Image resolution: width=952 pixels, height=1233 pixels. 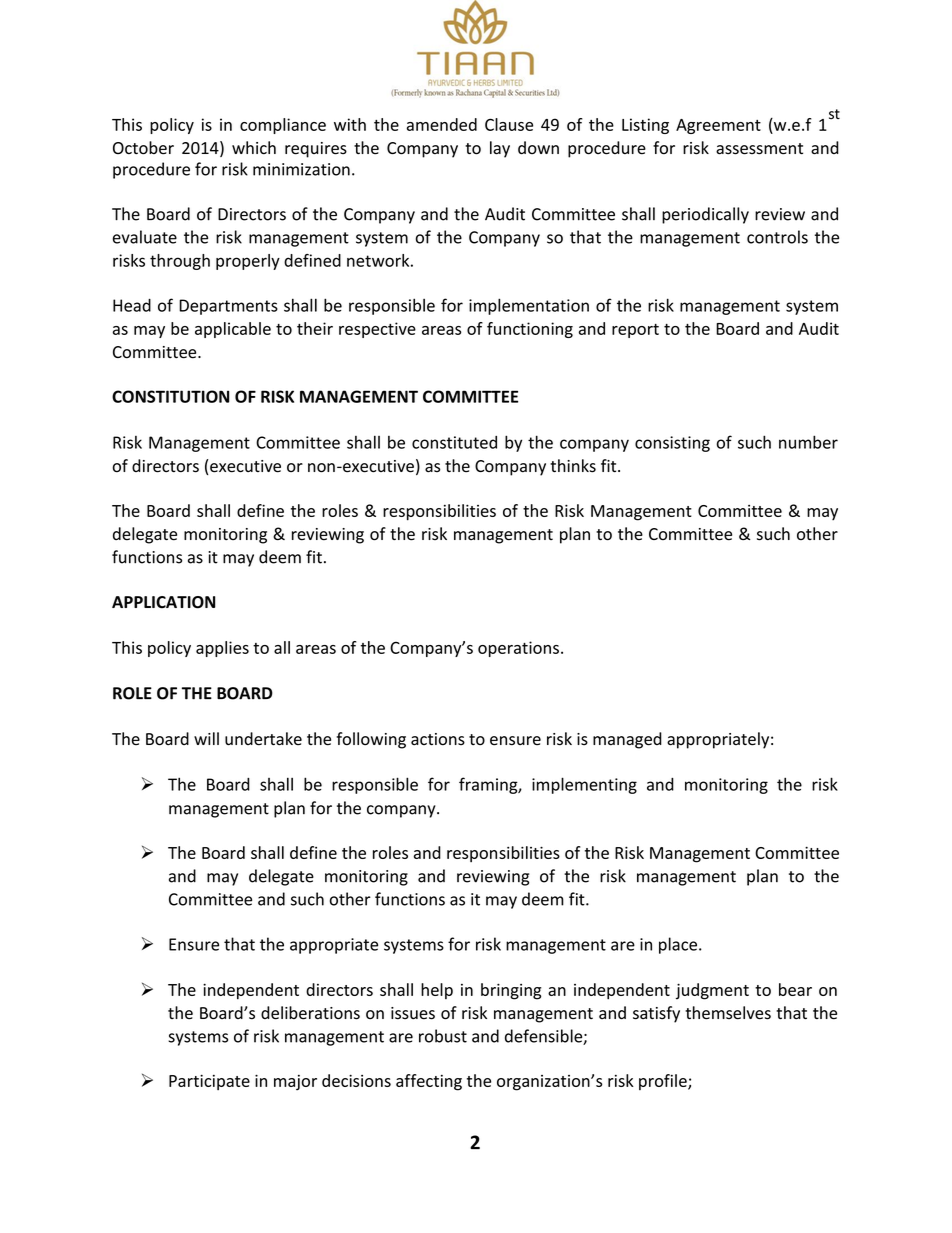 What do you see at coordinates (170, 396) in the page?
I see `CONSTITUTION` at bounding box center [170, 396].
